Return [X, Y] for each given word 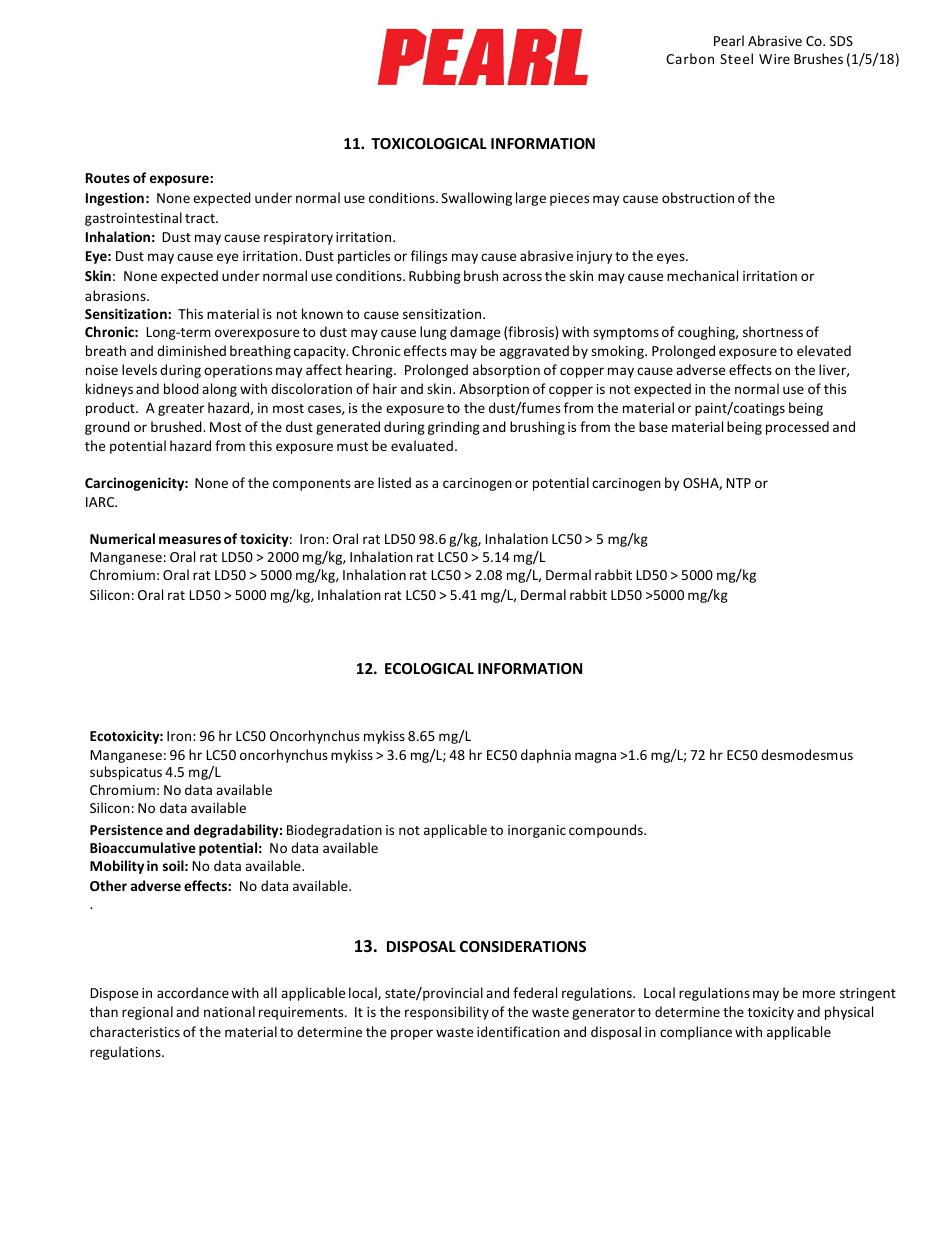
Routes [108, 178]
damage [475, 333]
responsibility [447, 1013]
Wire [774, 59]
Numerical [122, 538]
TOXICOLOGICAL [429, 143]
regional [147, 1013]
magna [595, 757]
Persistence [126, 829]
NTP [738, 483]
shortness [773, 331]
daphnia [546, 756]
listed [394, 482]
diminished [191, 350]
